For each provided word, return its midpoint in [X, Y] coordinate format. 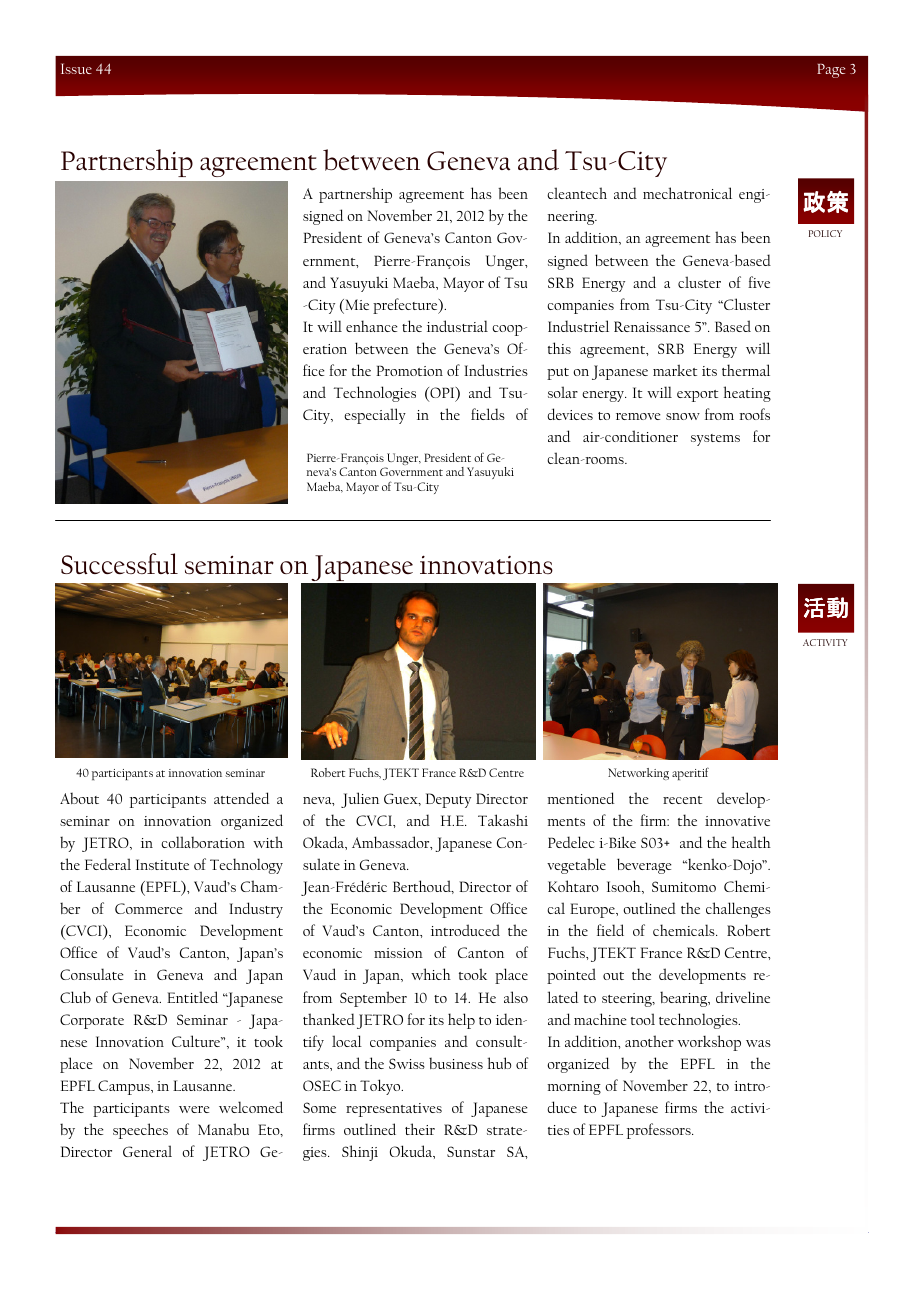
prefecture [406, 306]
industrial [457, 326]
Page [831, 71]
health [751, 842]
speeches [140, 1131]
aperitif [690, 773]
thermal [746, 370]
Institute [162, 864]
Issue [76, 68]
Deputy [448, 800]
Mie [356, 306]
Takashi [503, 820]
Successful [119, 564]
